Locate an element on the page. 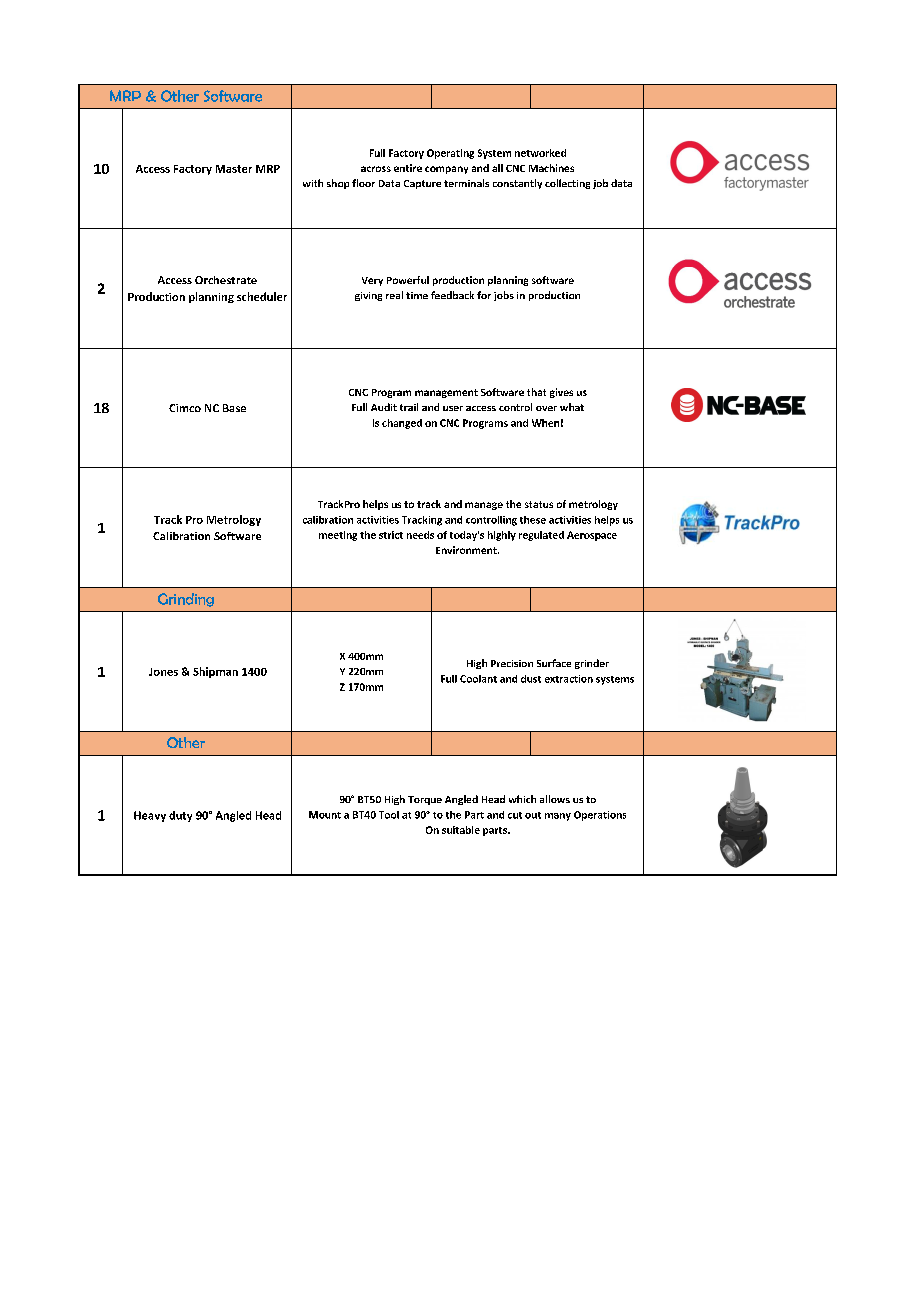 The height and width of the page is (1308, 924). Machines is located at coordinates (551, 168).
